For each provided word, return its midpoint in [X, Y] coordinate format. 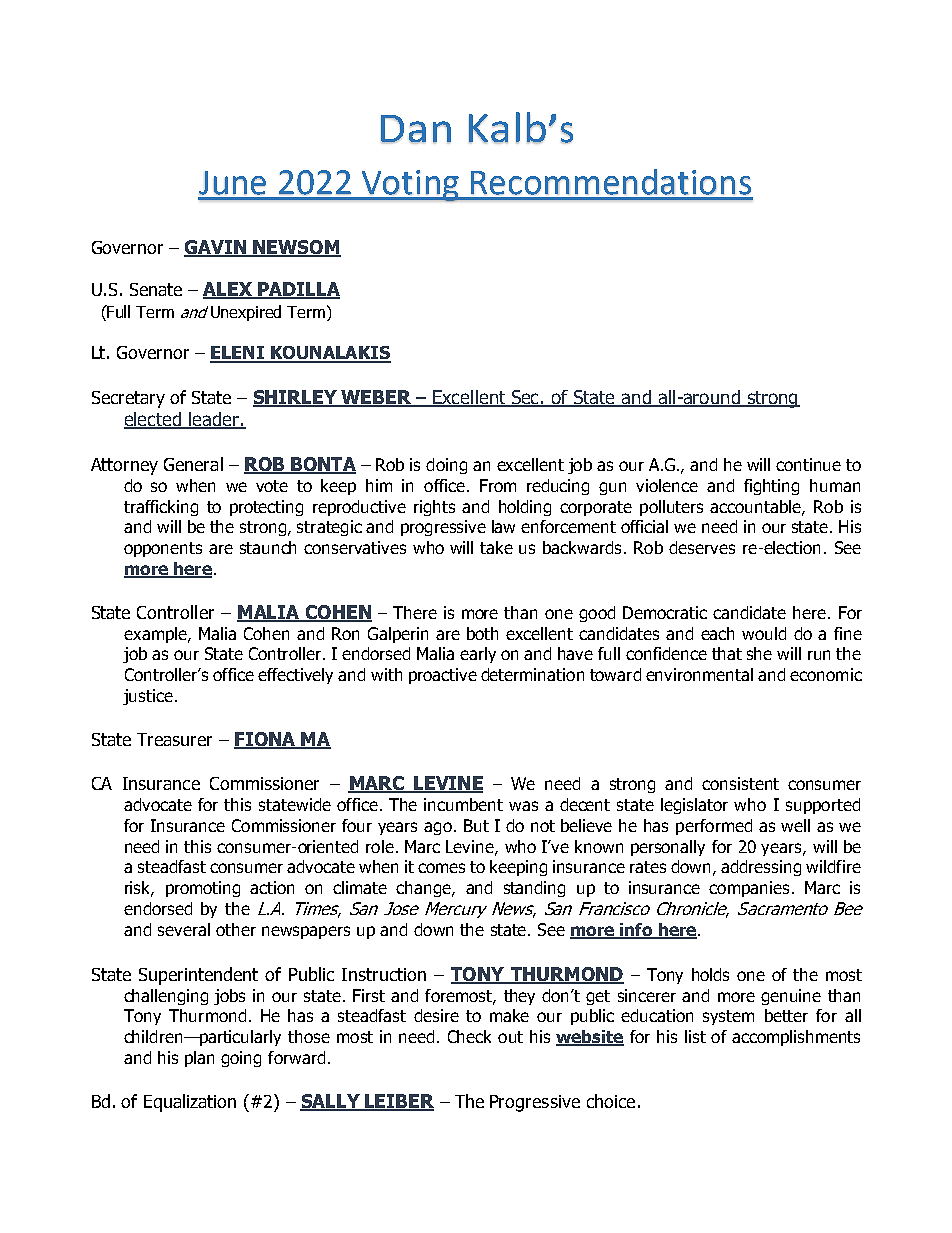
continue [808, 464]
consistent [740, 783]
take [496, 547]
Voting [411, 186]
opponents [163, 549]
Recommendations [611, 182]
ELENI [238, 354]
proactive [443, 676]
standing [534, 889]
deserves [702, 547]
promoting [203, 889]
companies [749, 889]
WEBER [377, 398]
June [232, 183]
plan [199, 1059]
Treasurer [174, 739]
